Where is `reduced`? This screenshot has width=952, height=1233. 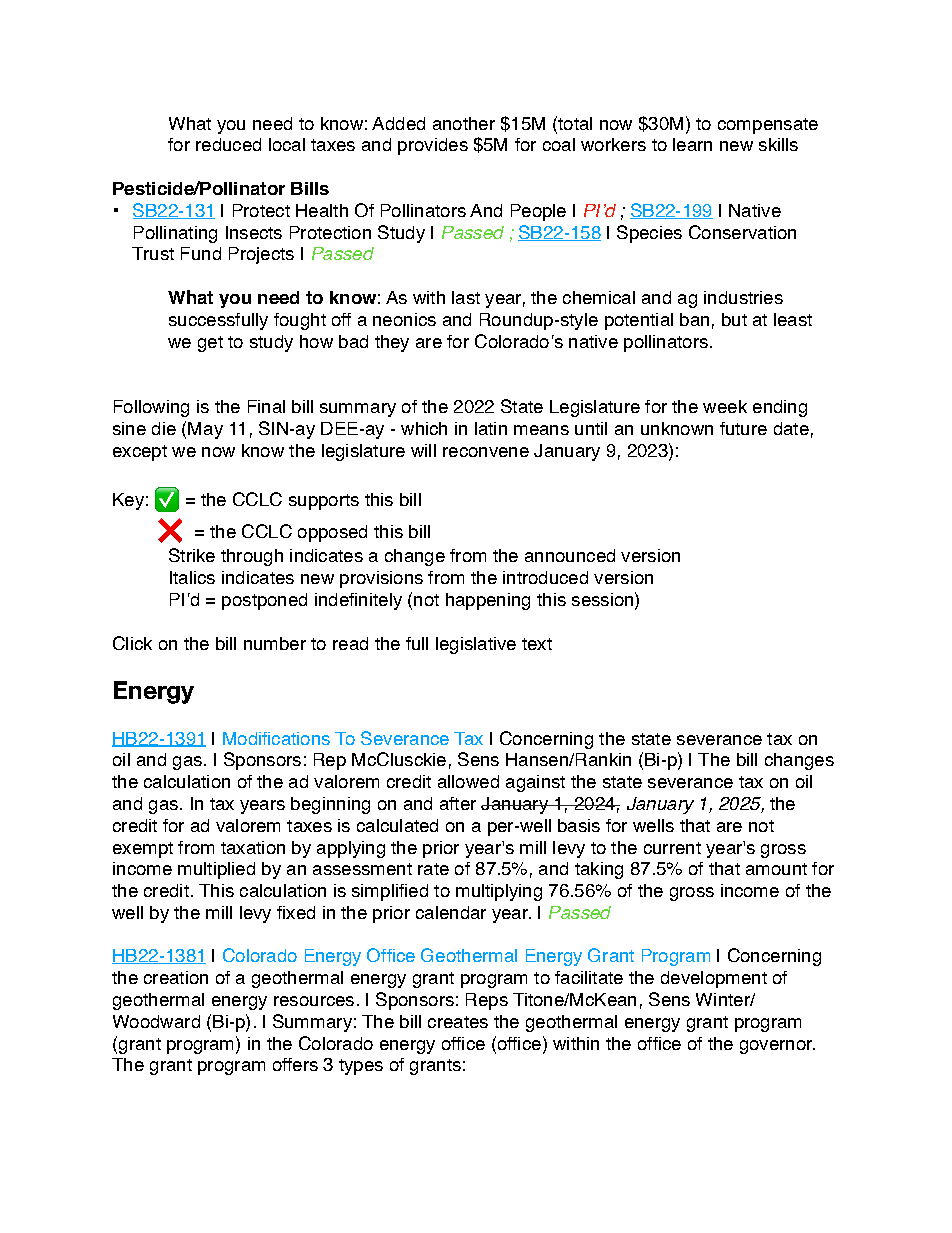 reduced is located at coordinates (228, 144).
